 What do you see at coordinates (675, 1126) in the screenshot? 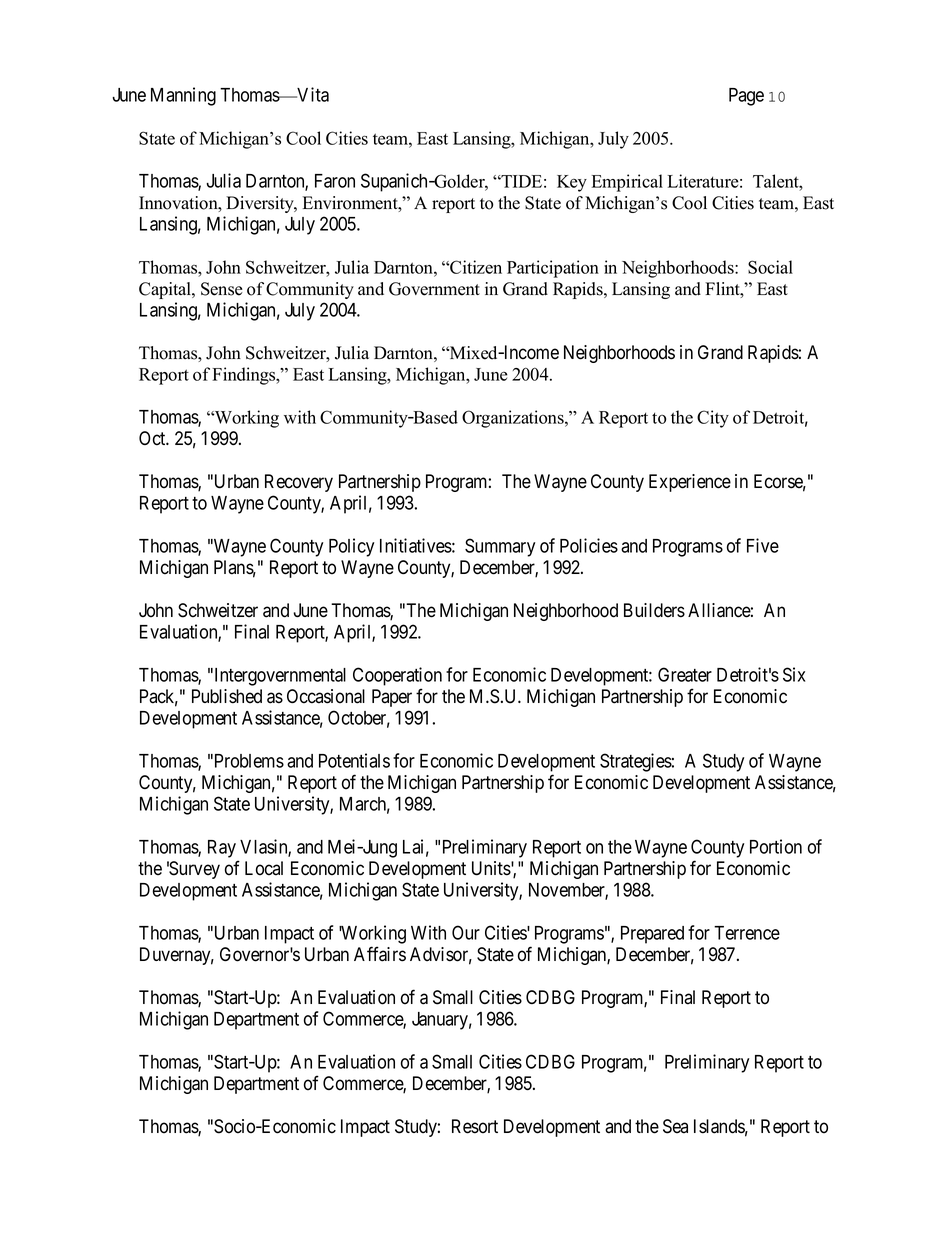
I see `Sea` at bounding box center [675, 1126].
